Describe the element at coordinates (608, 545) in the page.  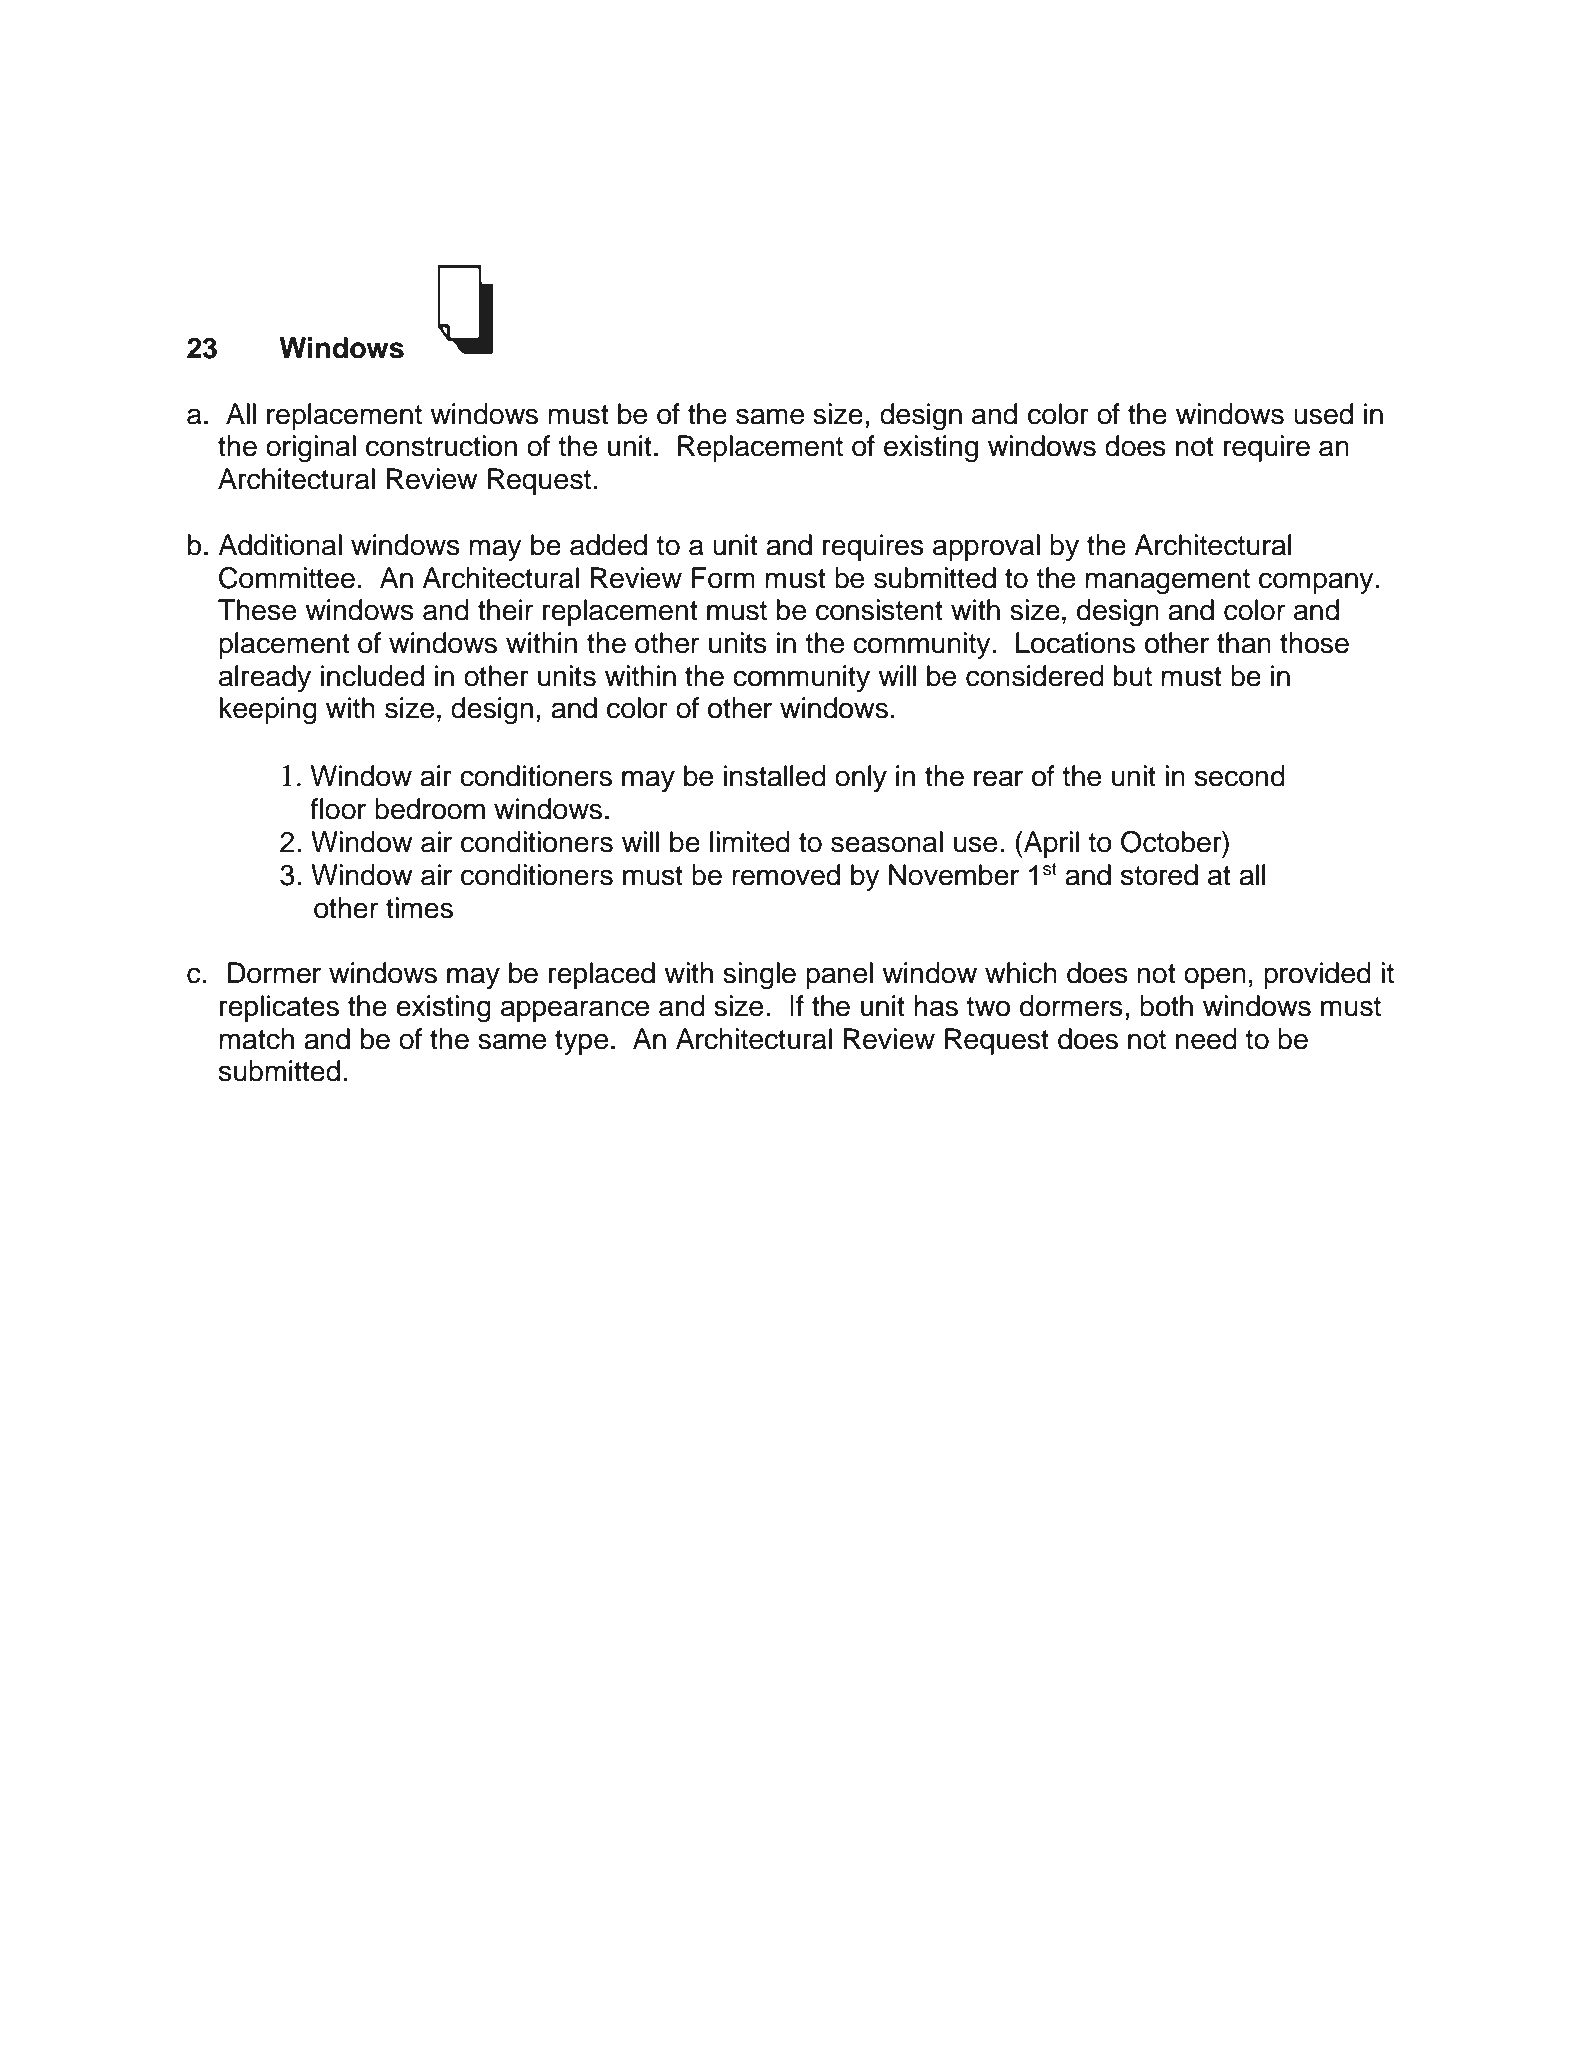
I see `added` at that location.
